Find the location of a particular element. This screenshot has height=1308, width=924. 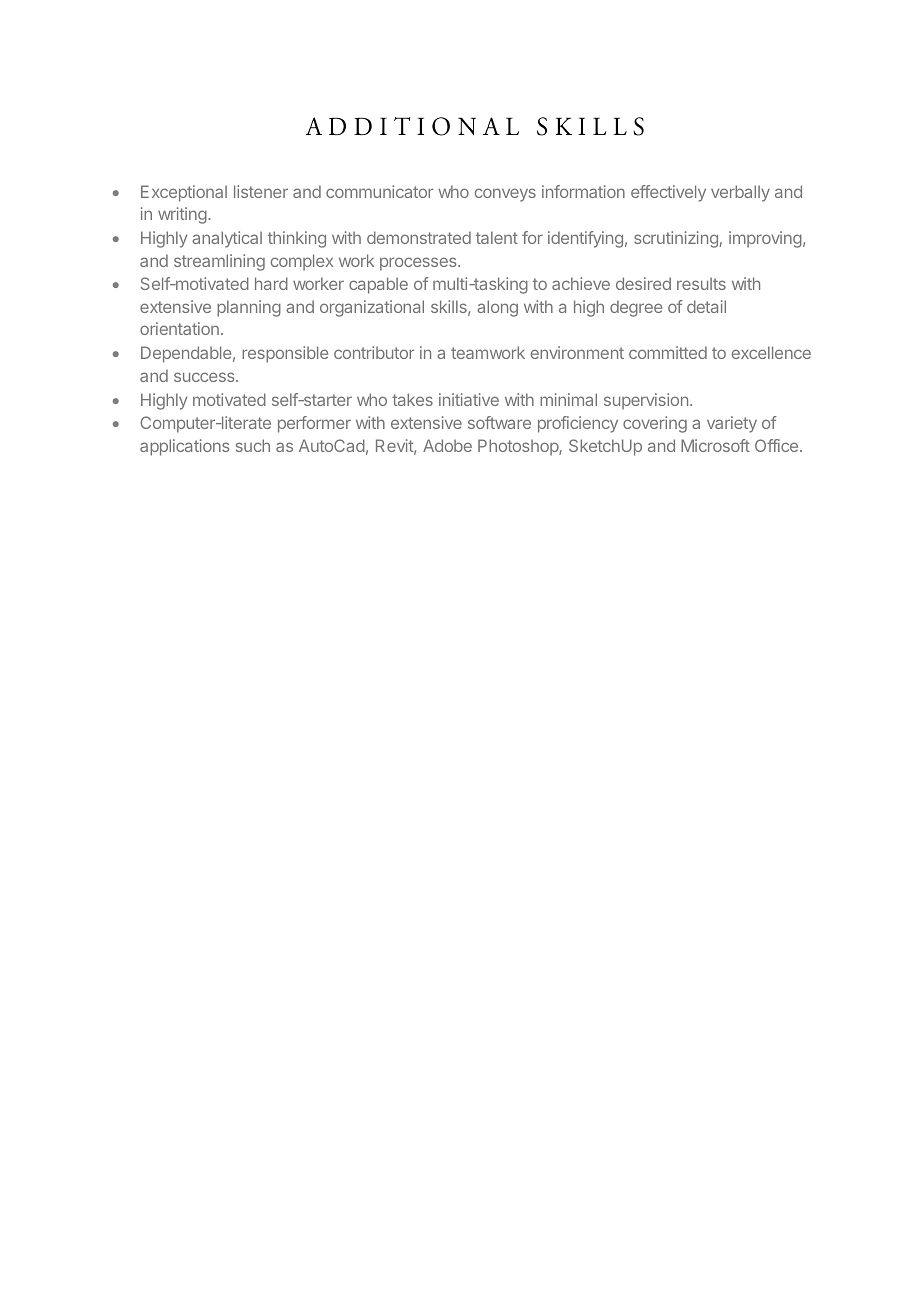

environment is located at coordinates (577, 352).
